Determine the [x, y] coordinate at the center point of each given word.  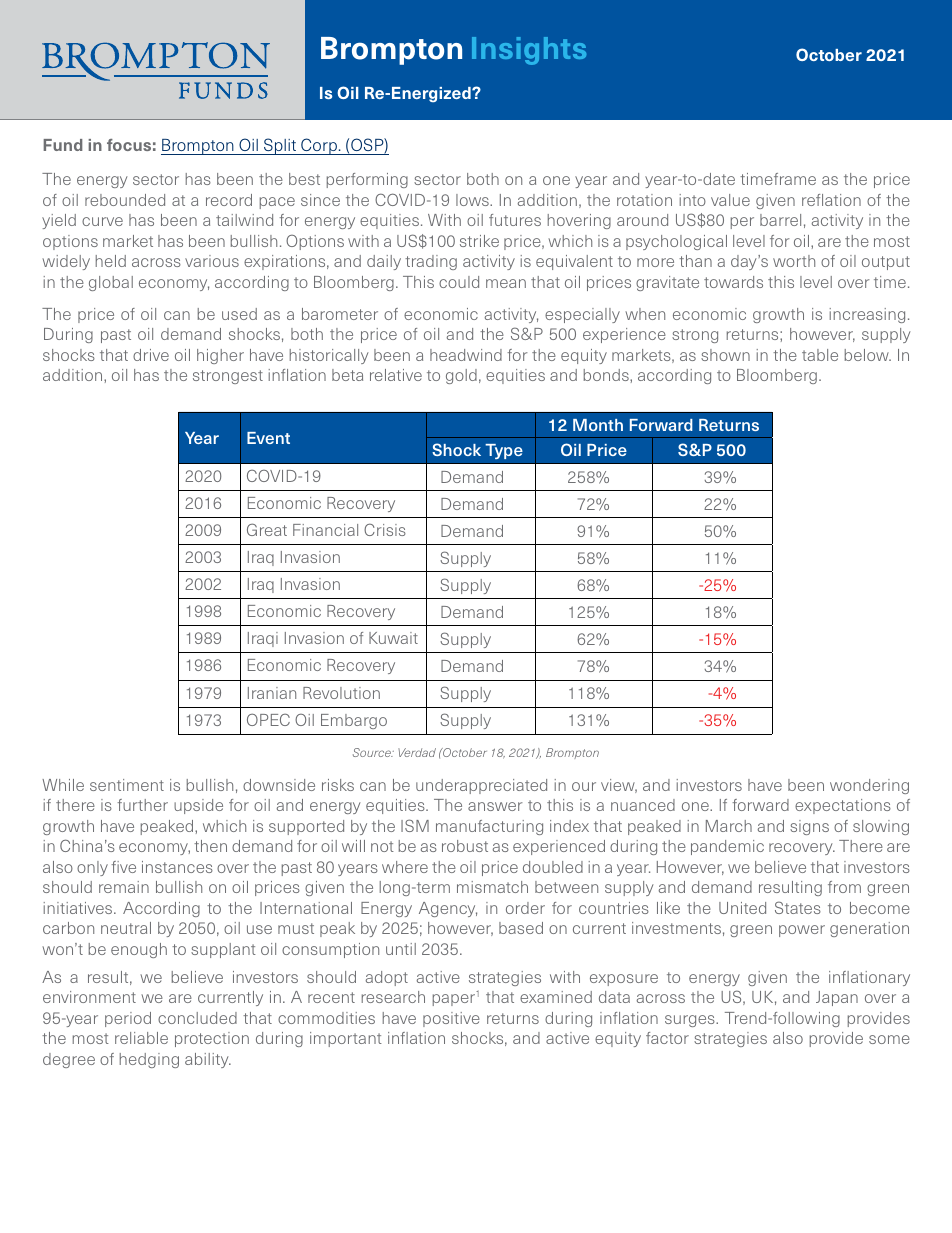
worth [794, 261]
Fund [62, 145]
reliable [141, 1038]
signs [809, 827]
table [820, 355]
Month [598, 425]
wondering [869, 786]
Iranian [272, 693]
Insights [529, 51]
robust [465, 846]
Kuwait [393, 638]
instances [177, 867]
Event [268, 438]
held [111, 261]
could [459, 282]
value [730, 200]
